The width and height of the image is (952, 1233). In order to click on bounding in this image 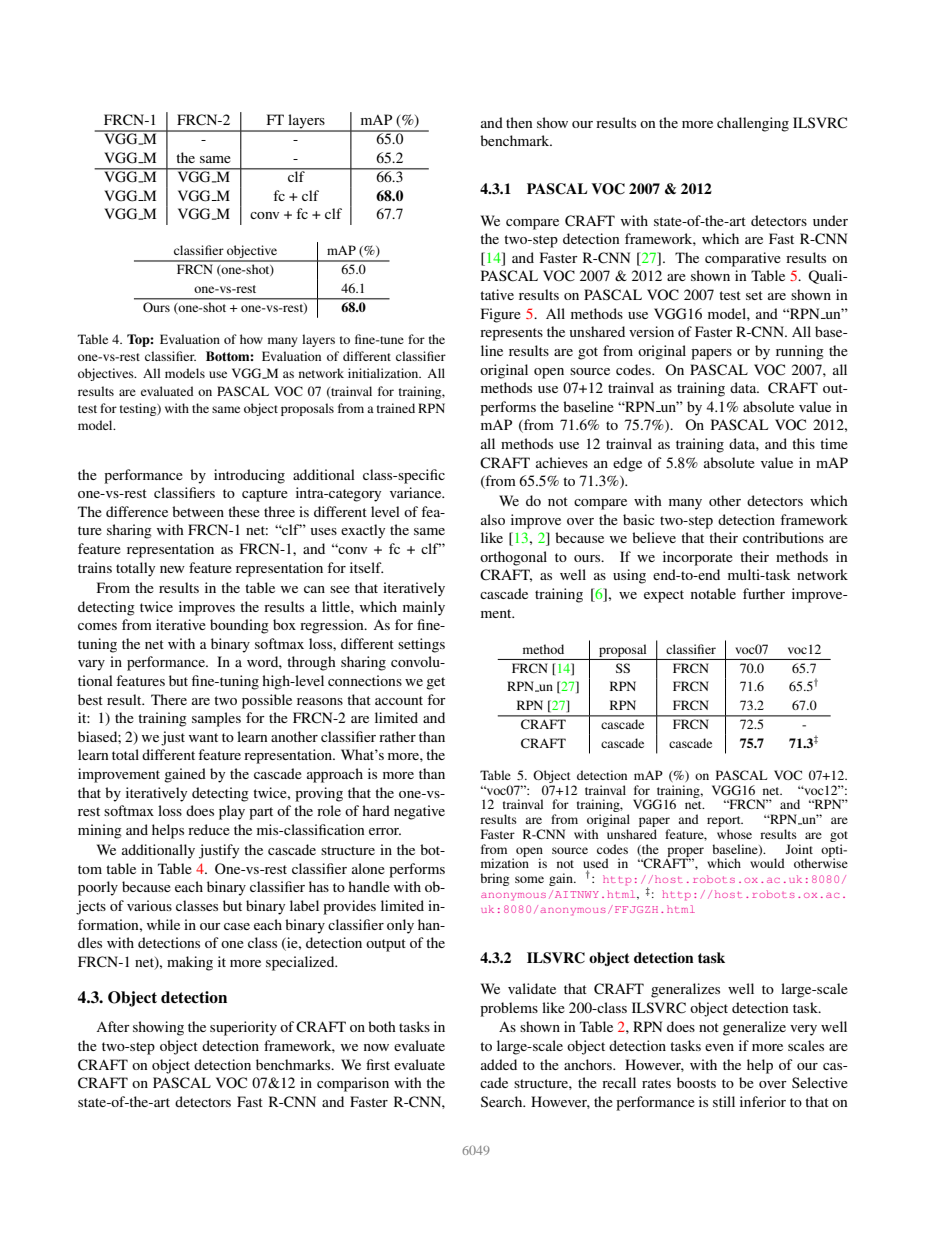, I will do `click(239, 626)`.
